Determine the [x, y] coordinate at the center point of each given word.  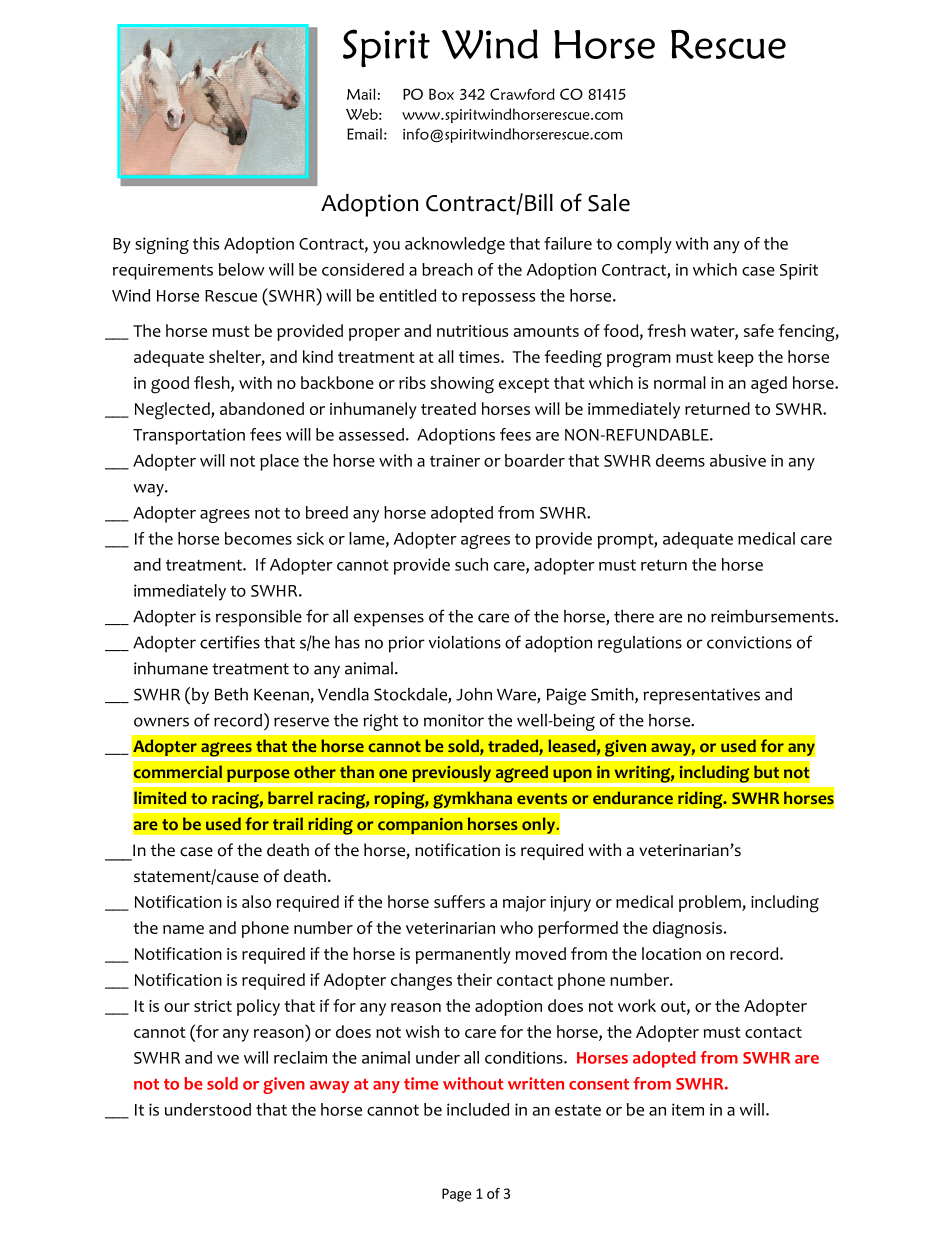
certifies [230, 642]
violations [465, 642]
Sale [609, 203]
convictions [749, 642]
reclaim [300, 1057]
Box [441, 94]
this [206, 243]
